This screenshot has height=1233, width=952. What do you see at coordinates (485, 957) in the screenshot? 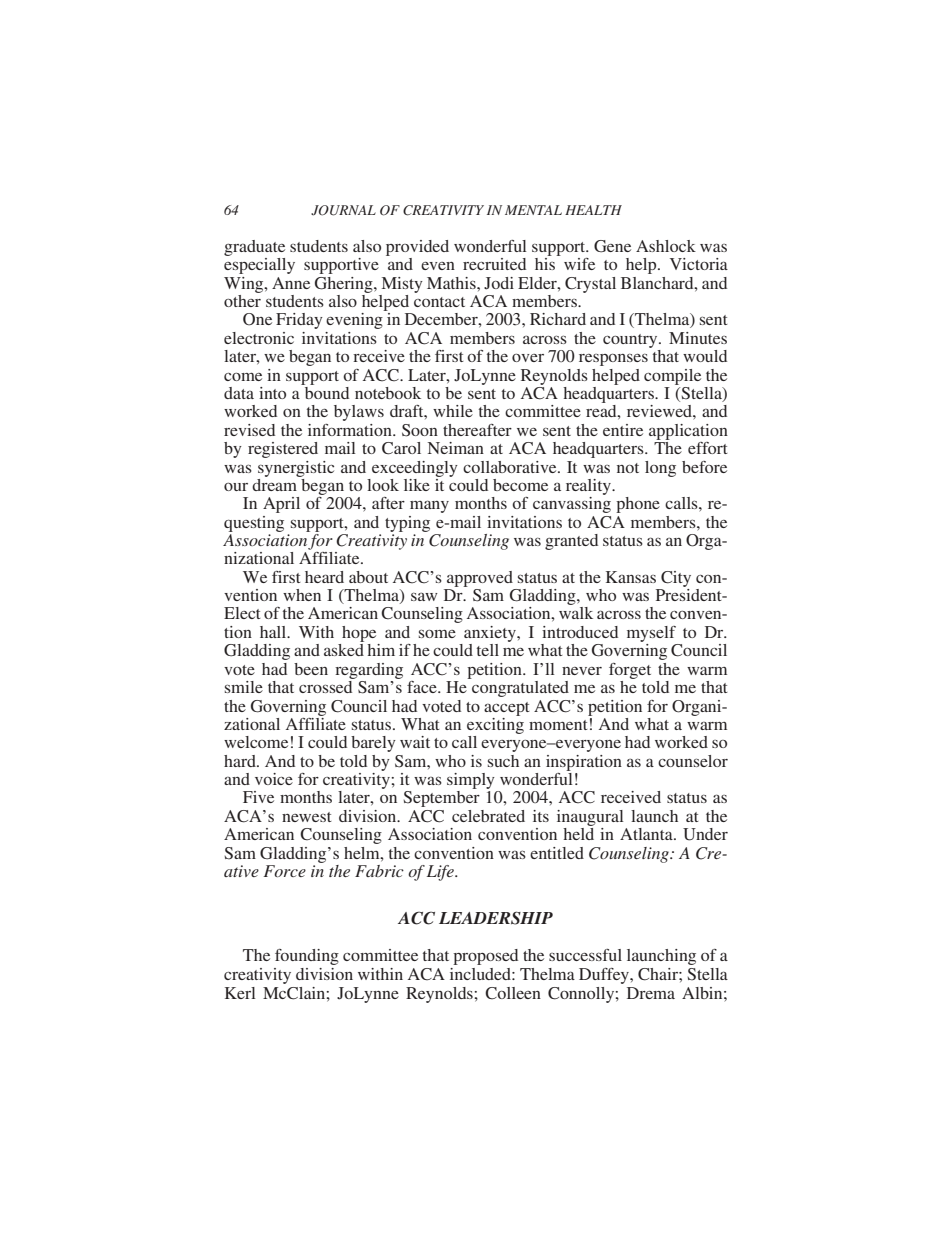
I see `proposed` at bounding box center [485, 957].
